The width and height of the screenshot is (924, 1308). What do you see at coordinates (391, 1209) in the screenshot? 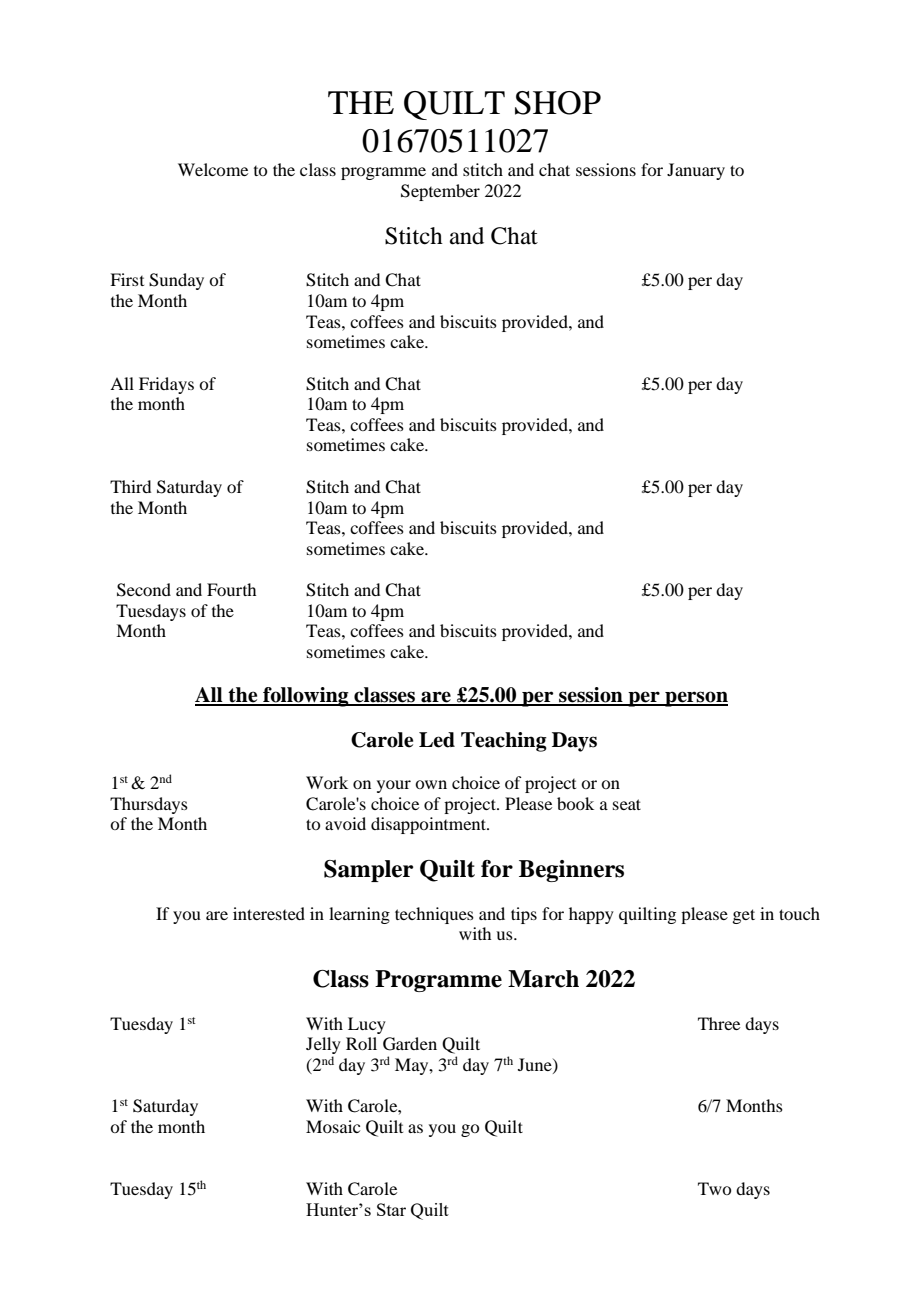
I see `Star` at bounding box center [391, 1209].
